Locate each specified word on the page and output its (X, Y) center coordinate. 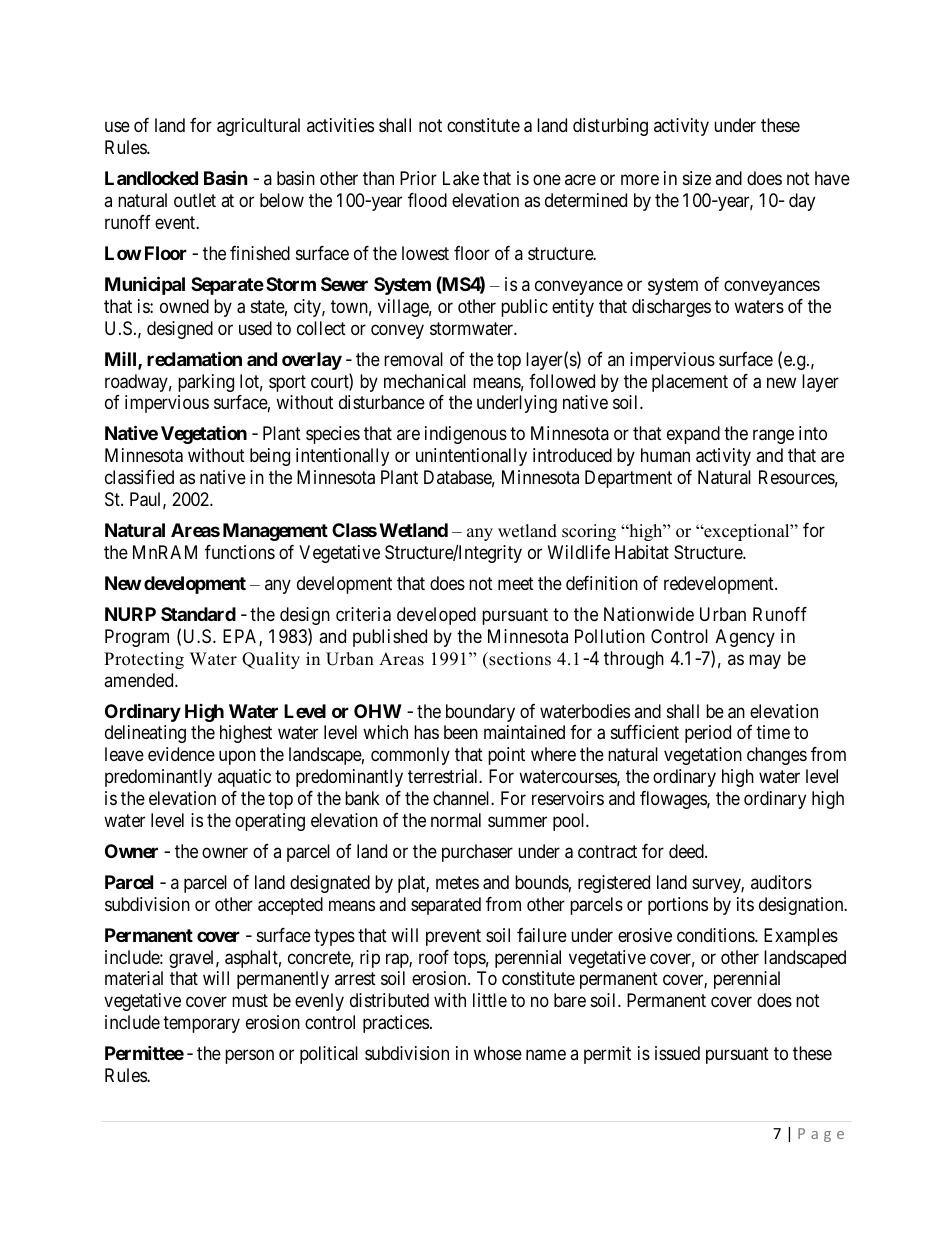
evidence (181, 754)
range (773, 437)
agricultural (258, 127)
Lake (461, 178)
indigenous (466, 435)
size (697, 178)
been (461, 732)
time (773, 732)
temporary (201, 1024)
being (270, 457)
